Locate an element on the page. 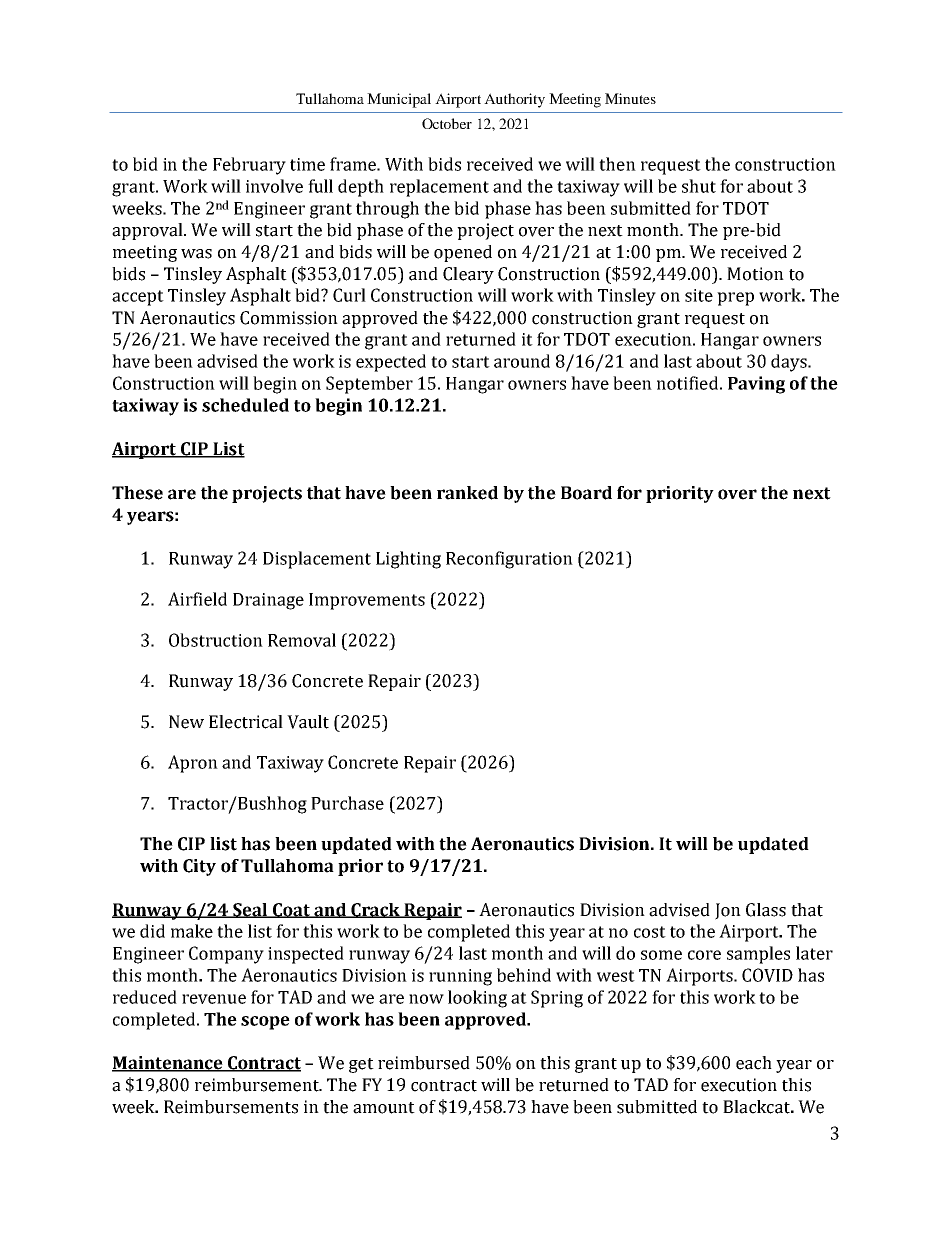  Maintenance is located at coordinates (168, 1064).
